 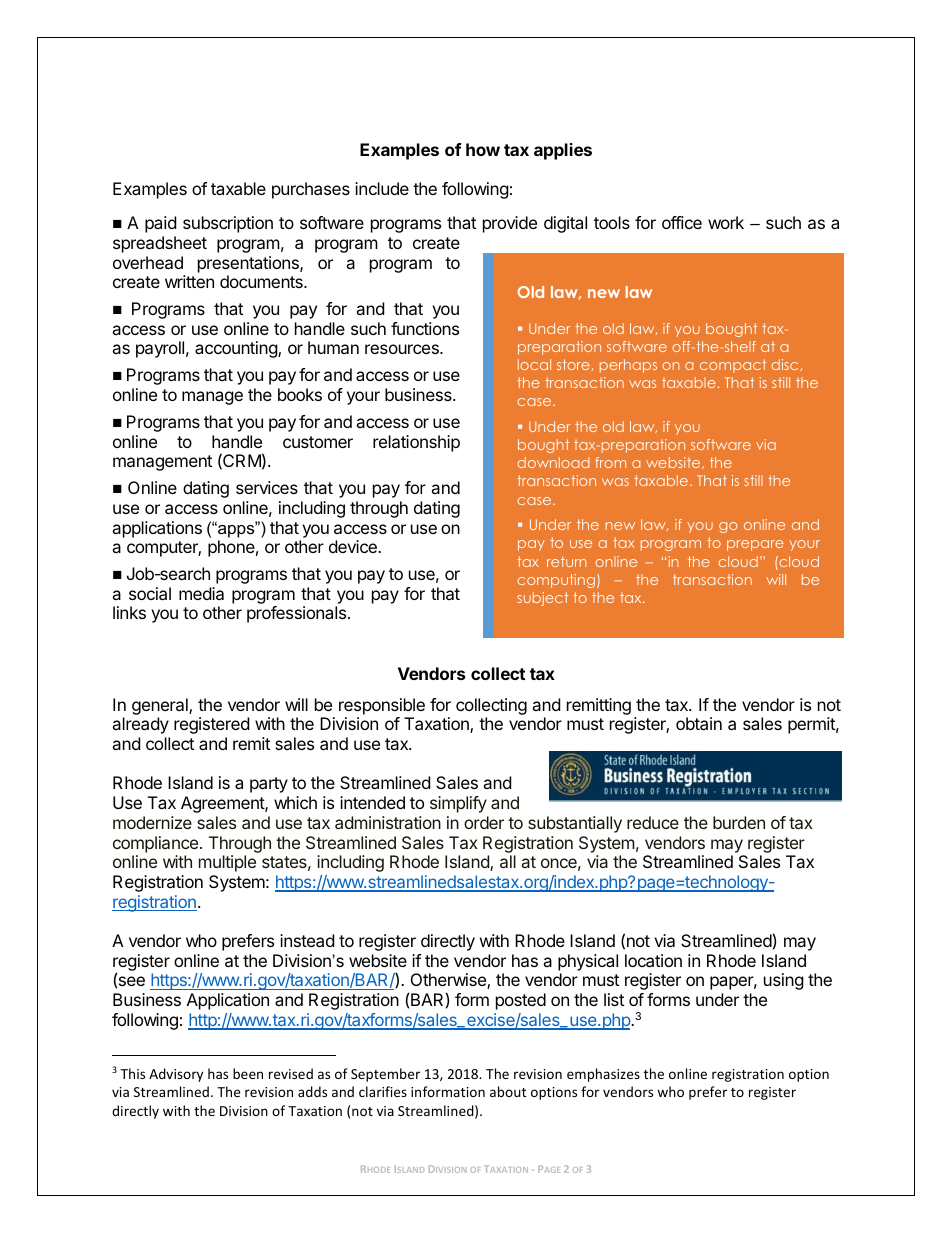 I want to click on subscription, so click(x=228, y=224).
